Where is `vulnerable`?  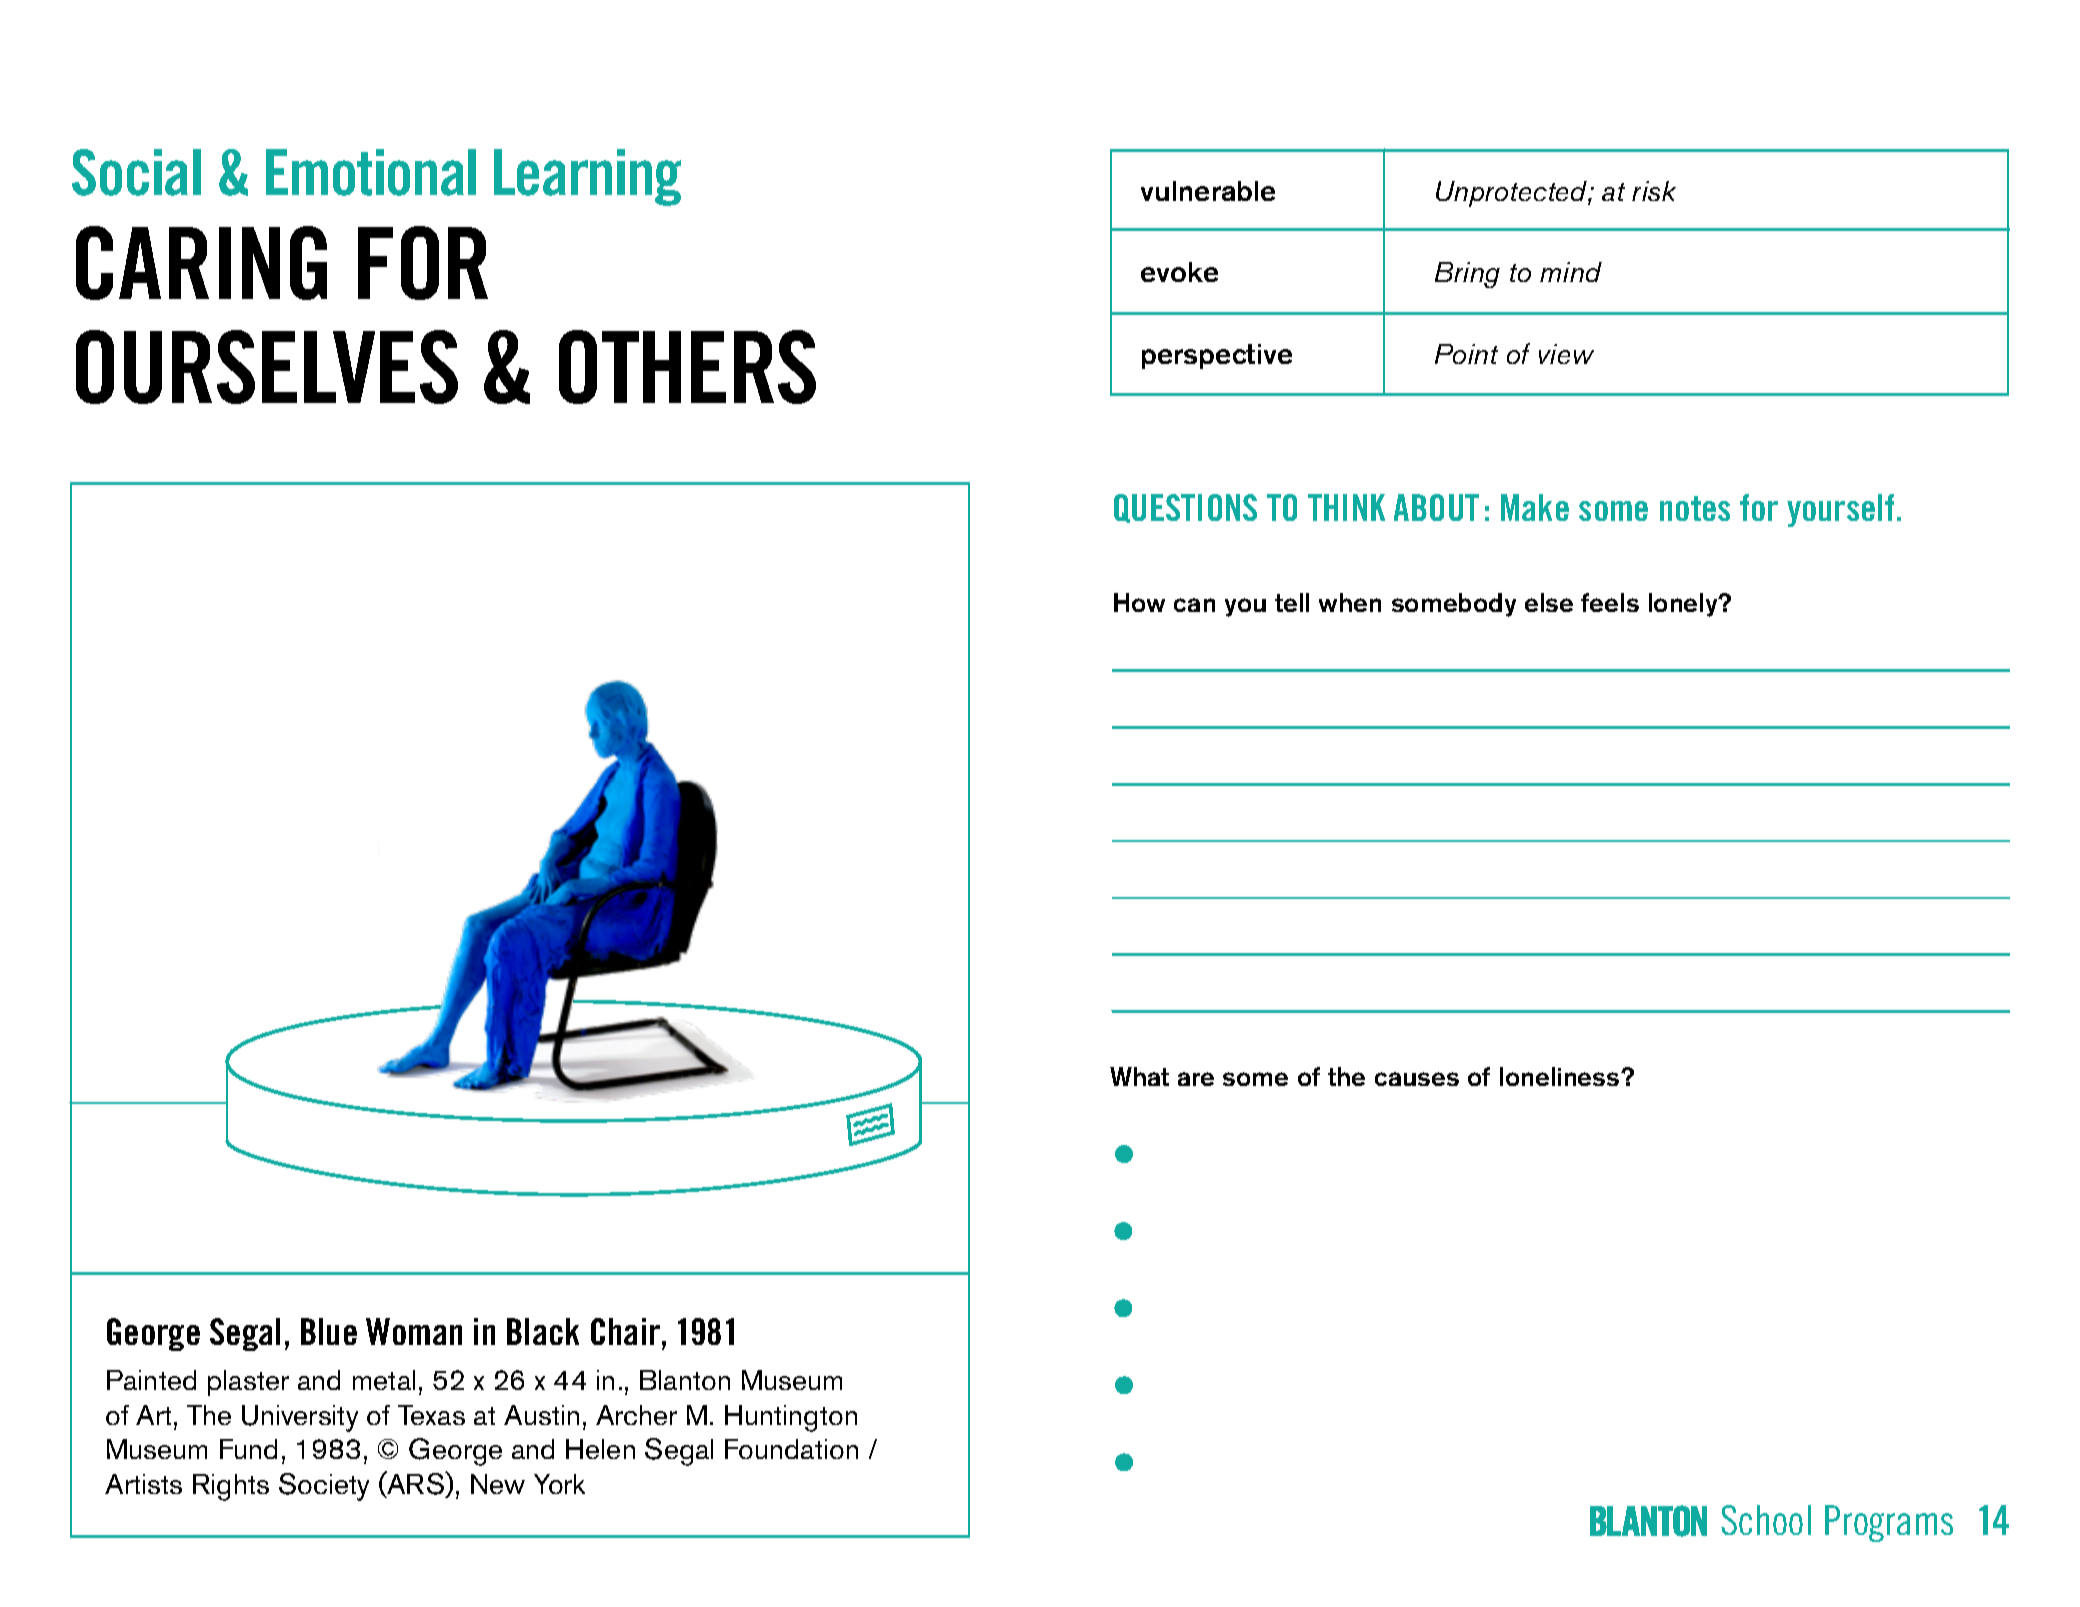
vulnerable is located at coordinates (1208, 191).
